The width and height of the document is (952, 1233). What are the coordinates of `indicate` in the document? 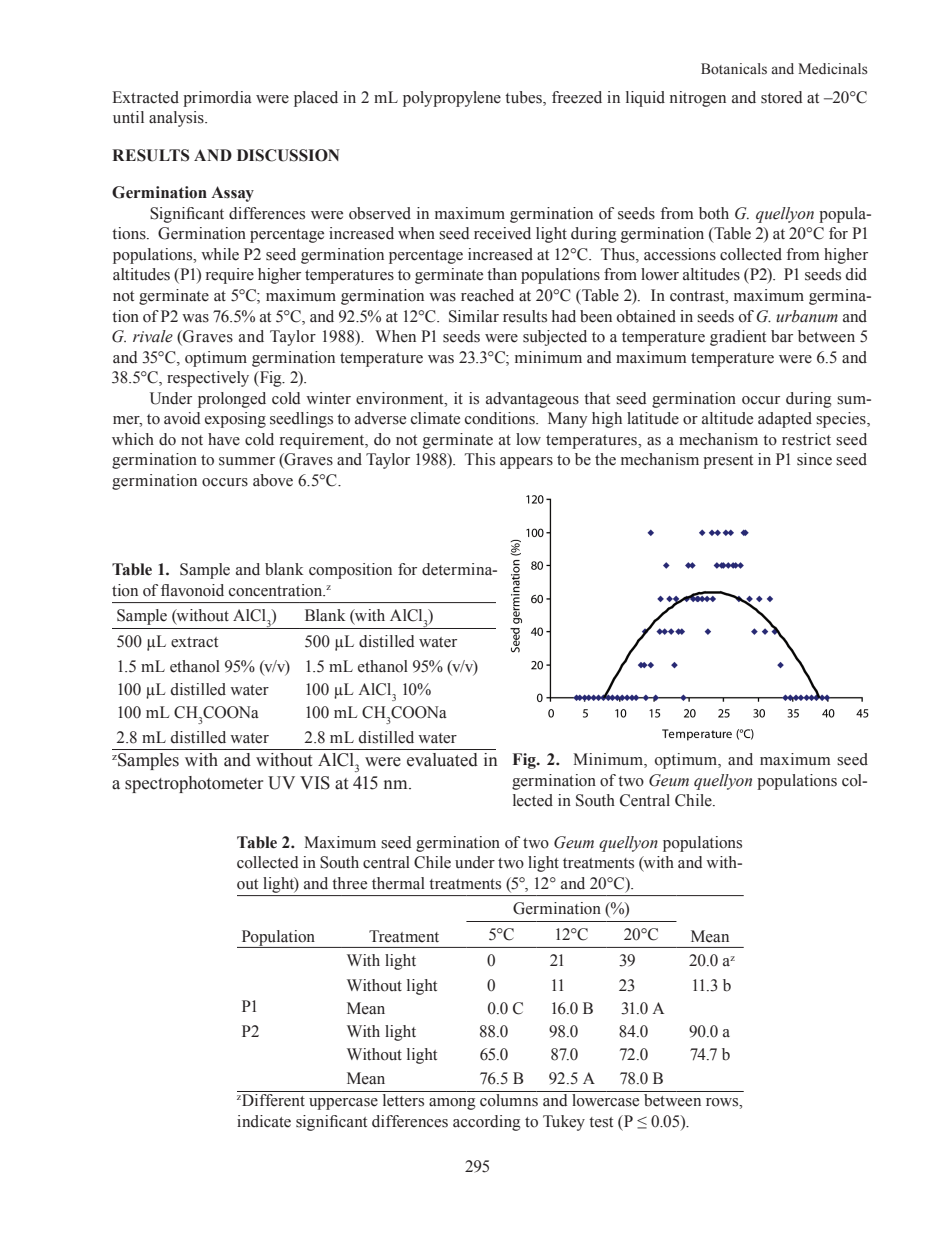 It's located at (264, 1121).
